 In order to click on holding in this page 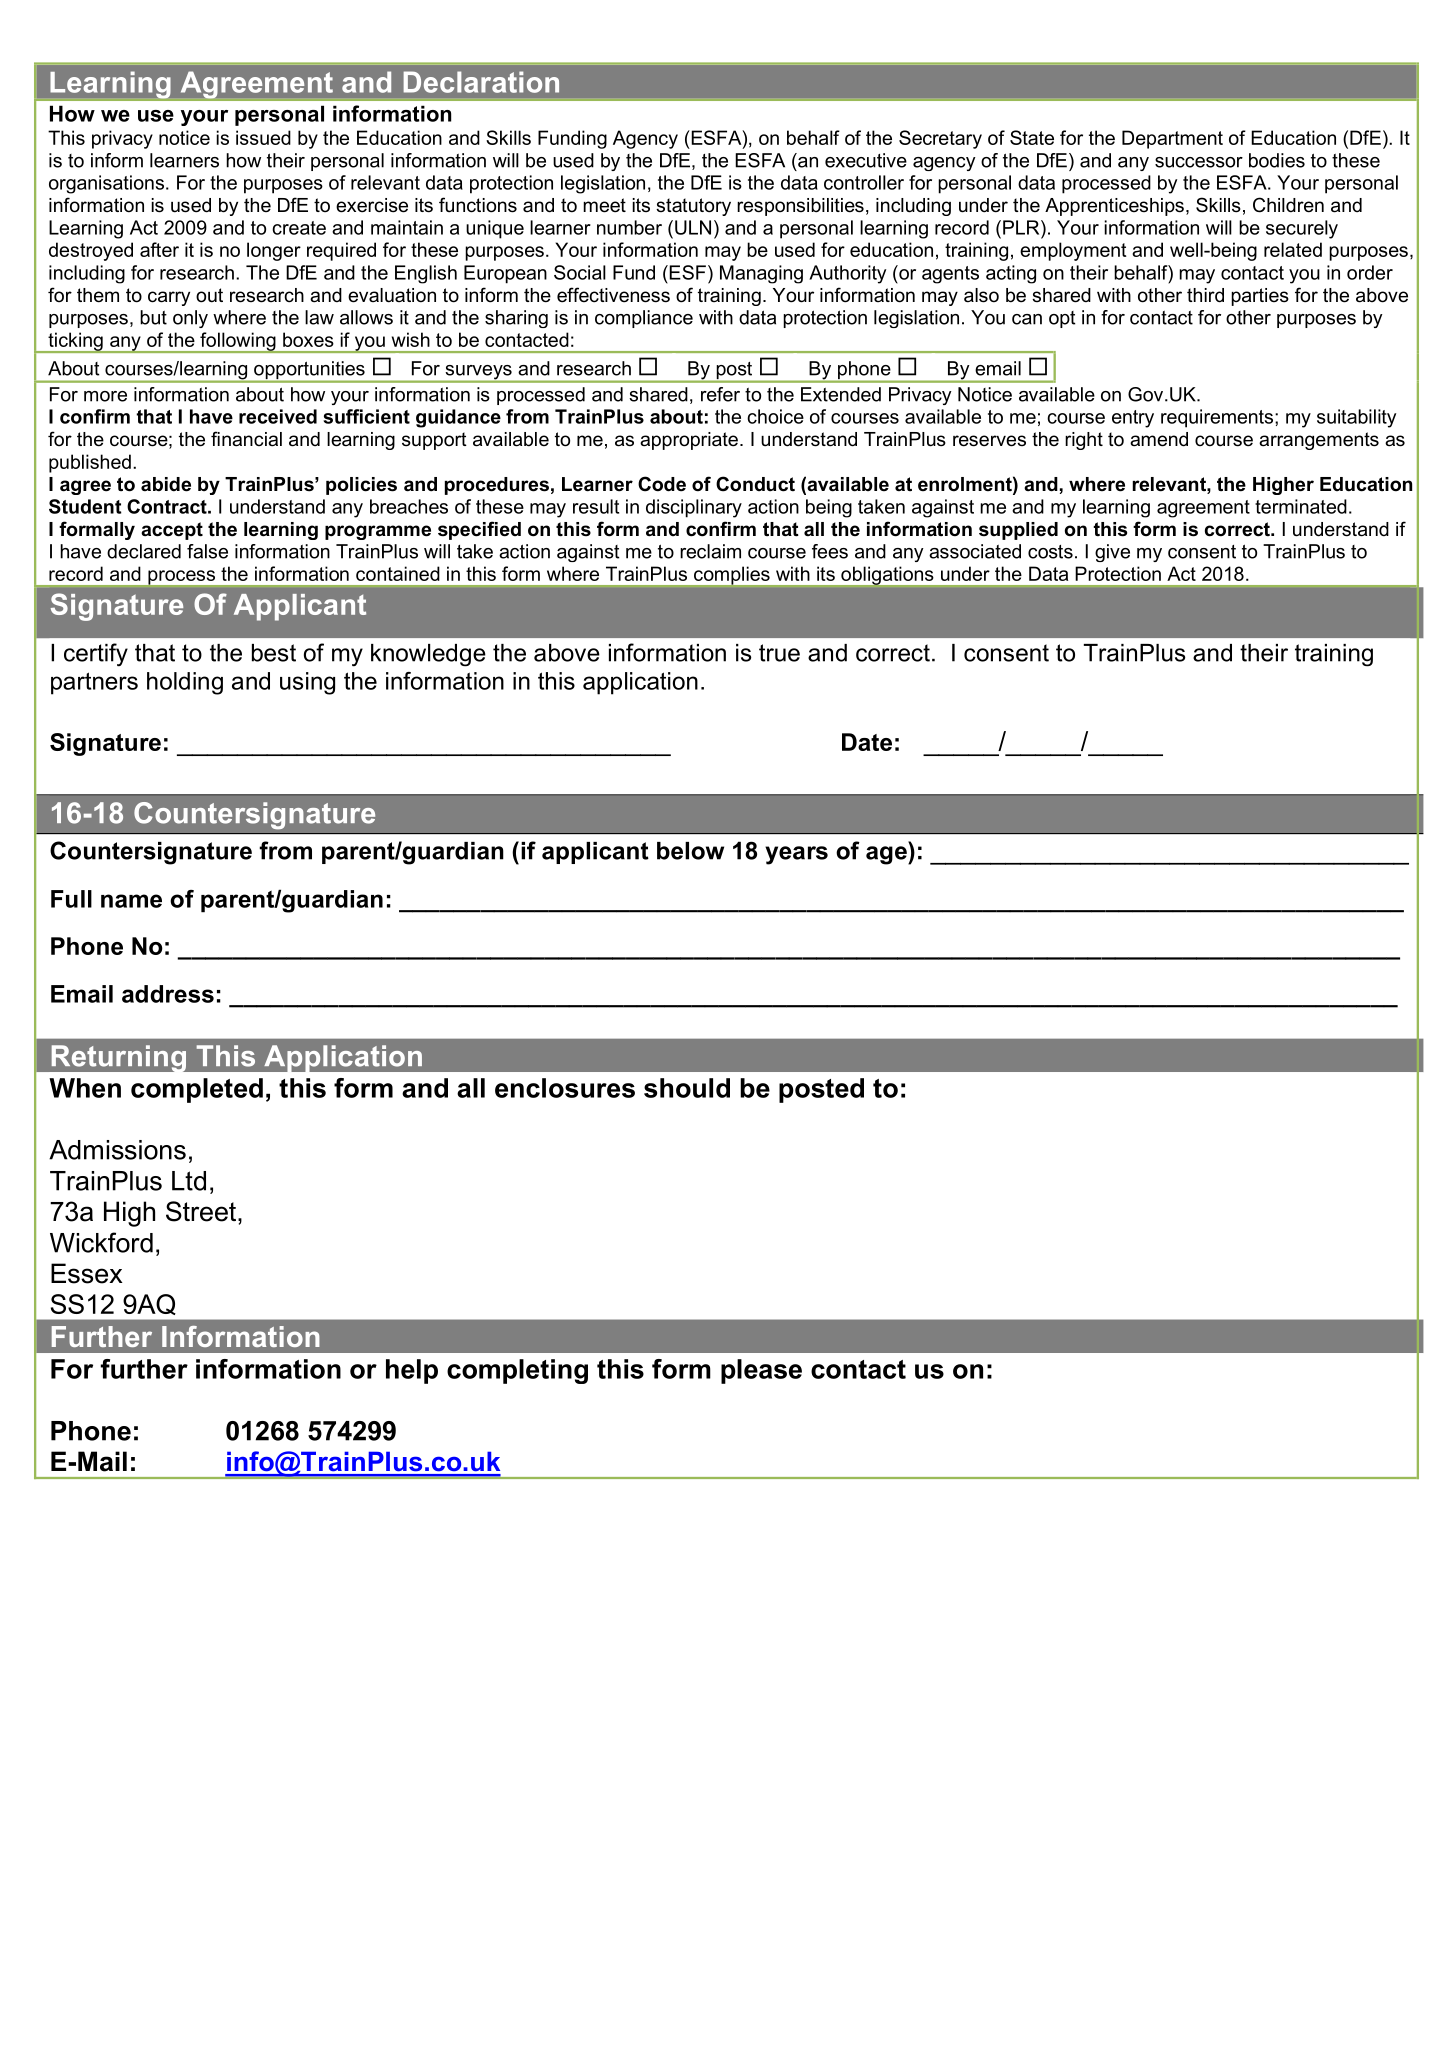, I will do `click(185, 683)`.
